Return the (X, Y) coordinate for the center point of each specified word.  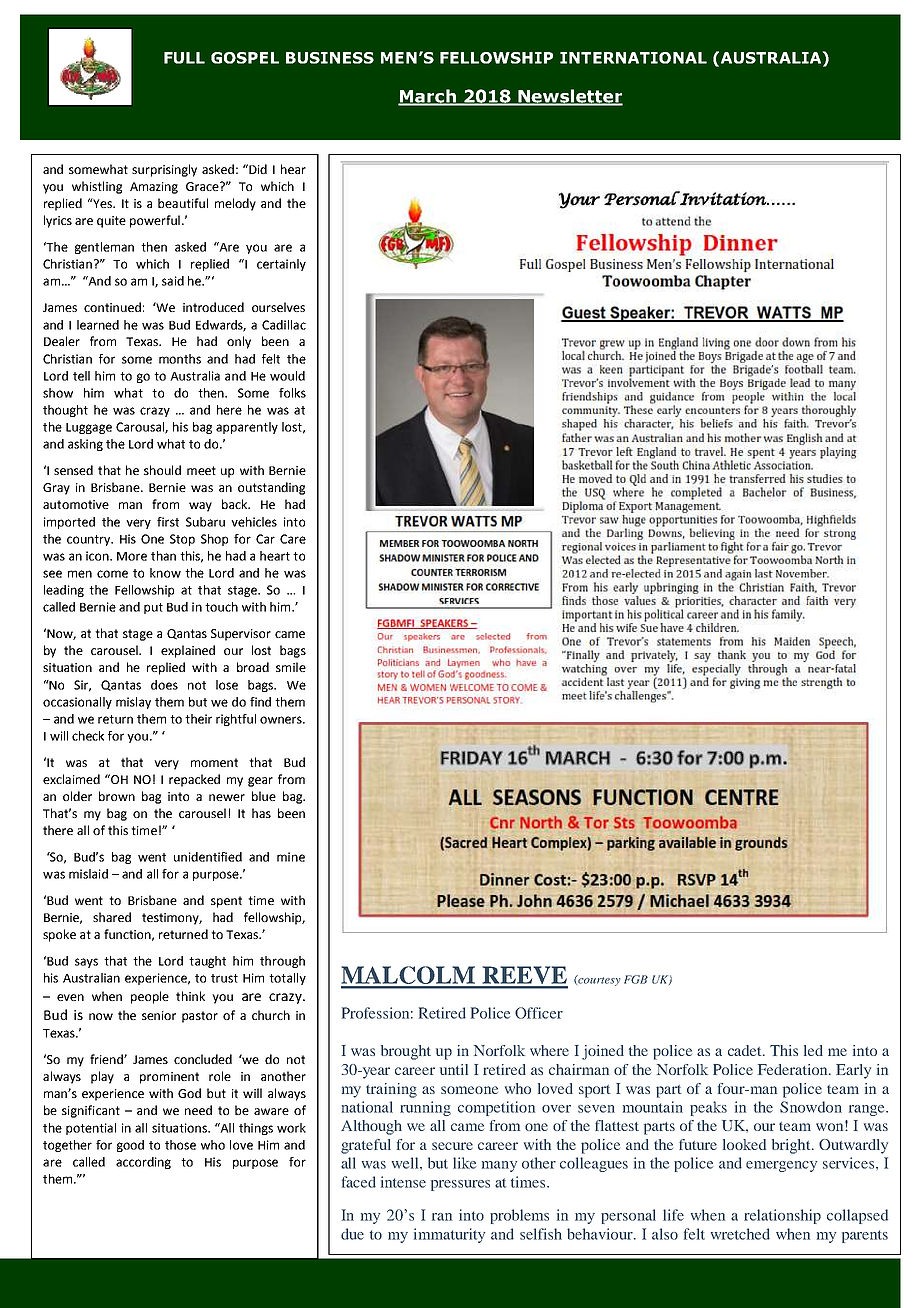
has (261, 813)
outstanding (271, 488)
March (428, 97)
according (143, 1163)
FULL (184, 58)
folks (292, 393)
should (162, 470)
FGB (636, 979)
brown (117, 796)
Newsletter (569, 97)
